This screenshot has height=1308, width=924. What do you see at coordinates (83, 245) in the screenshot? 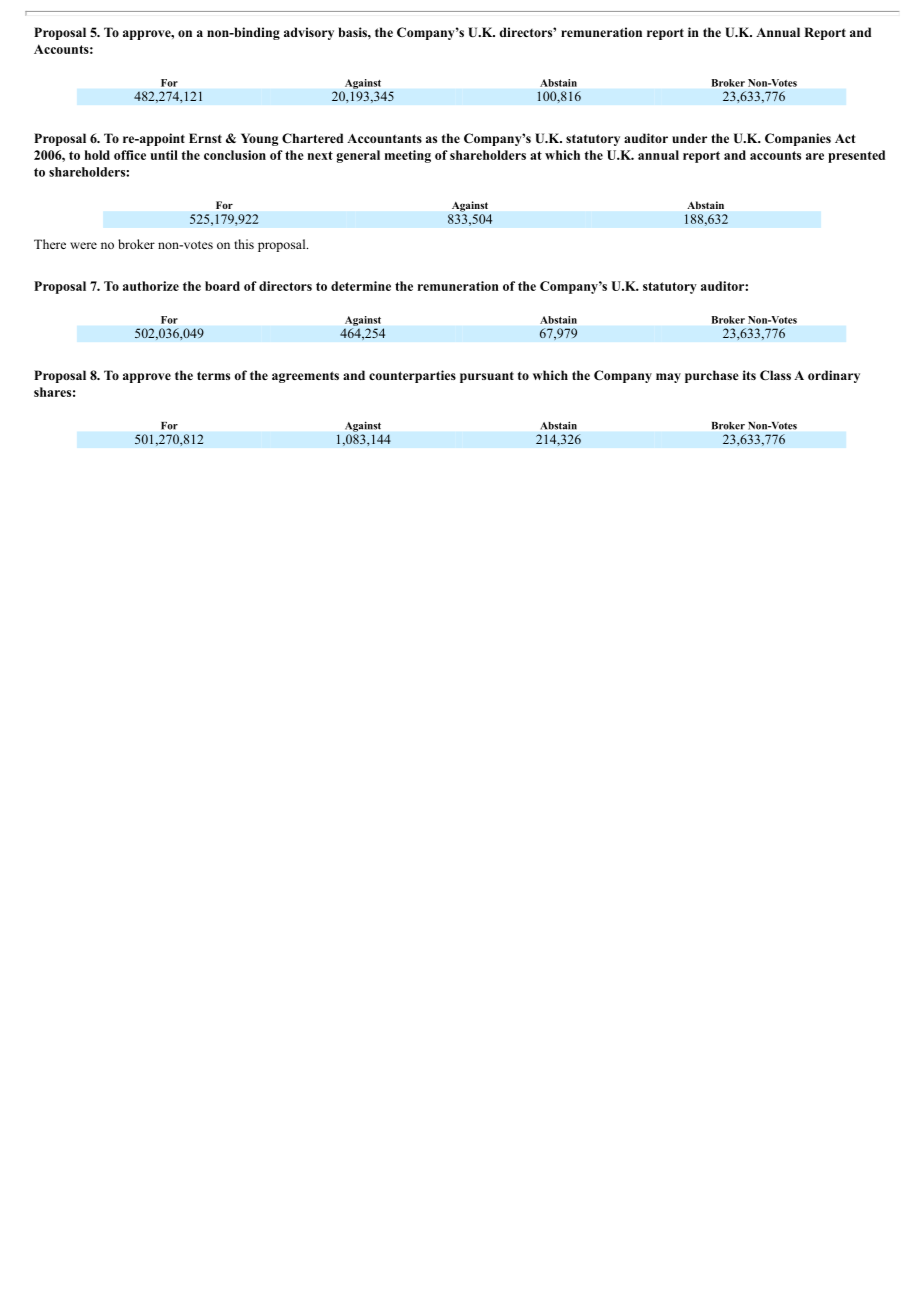
I see `were` at bounding box center [83, 245].
